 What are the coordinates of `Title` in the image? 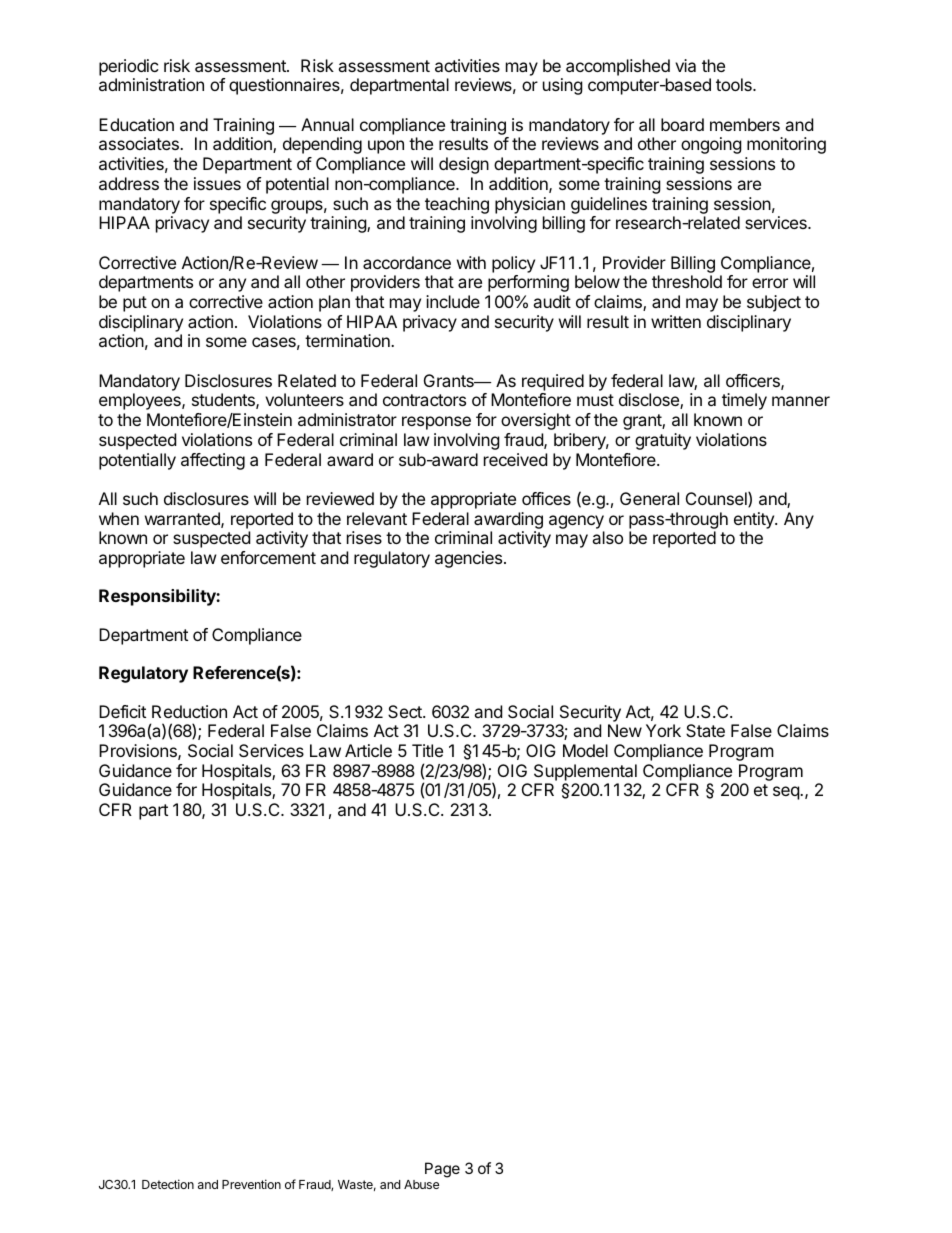 It's located at (427, 750).
